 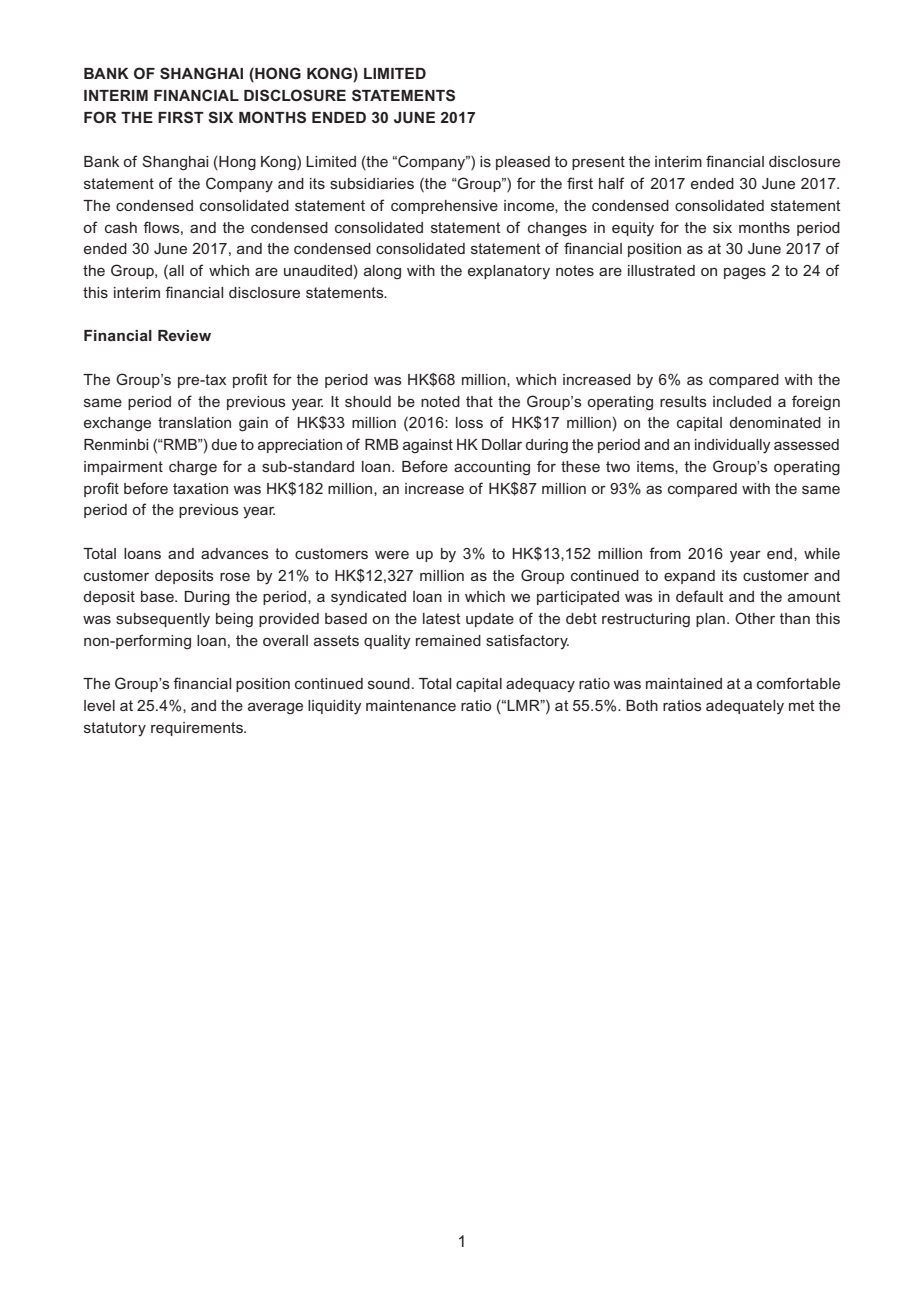 I want to click on Review, so click(x=184, y=335).
